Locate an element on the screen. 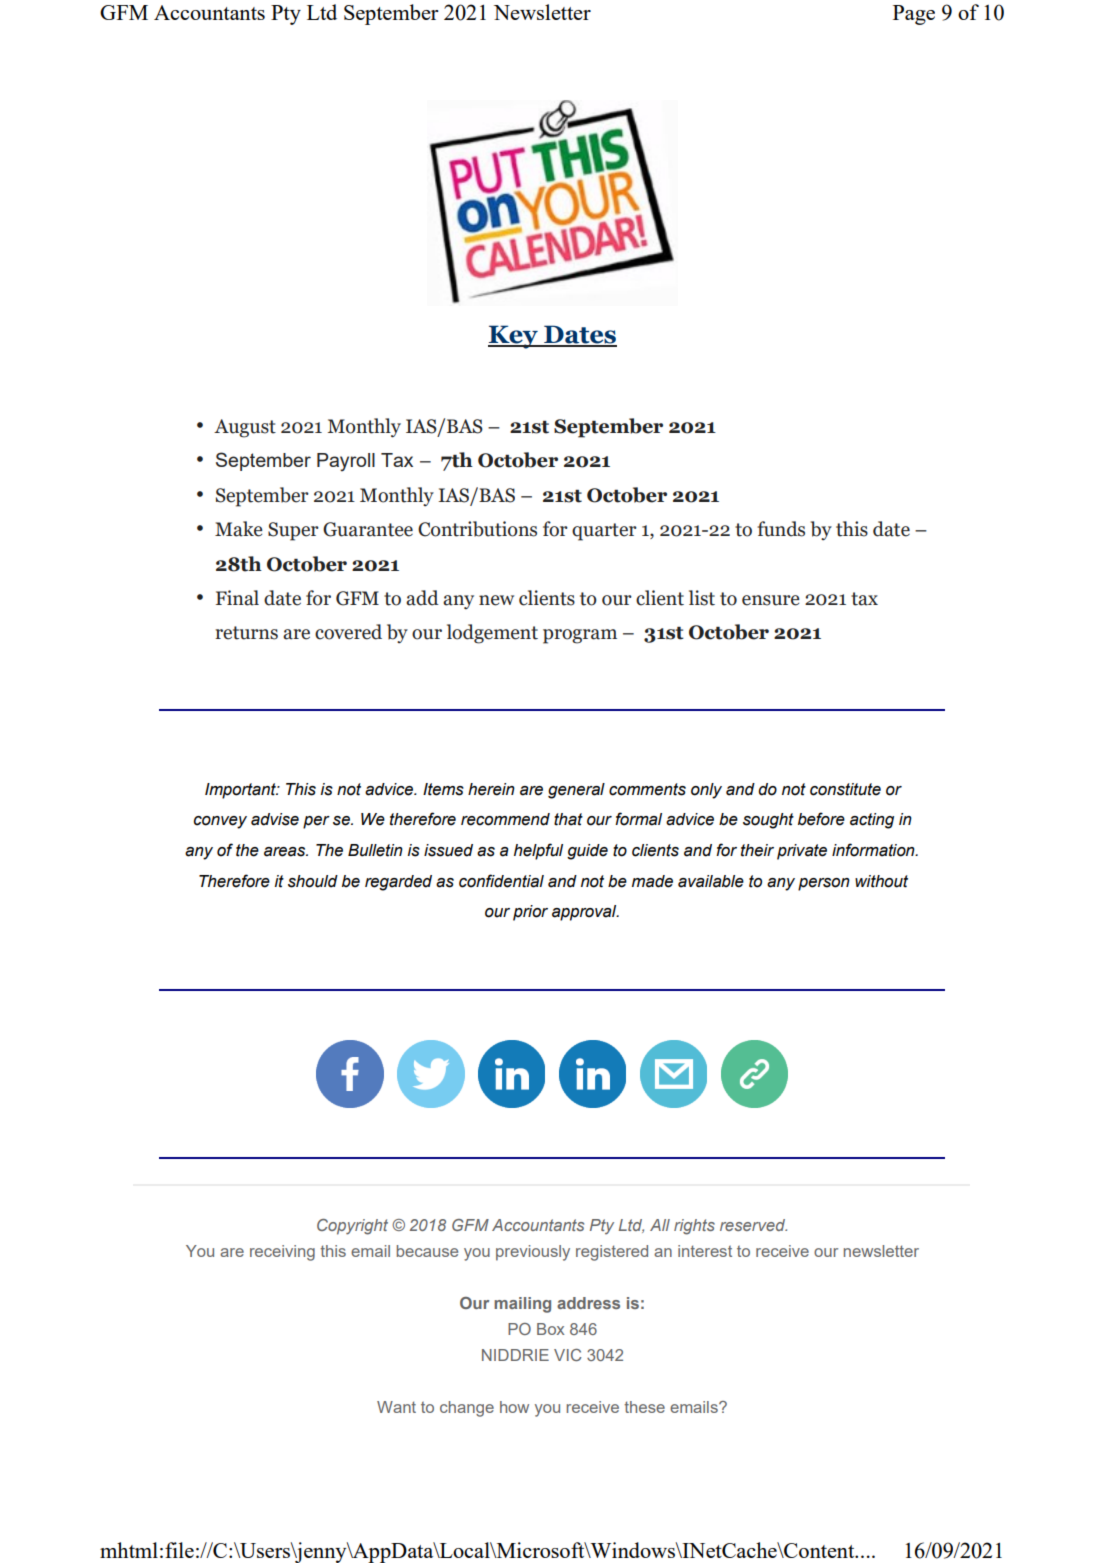 The width and height of the screenshot is (1105, 1563). ensure is located at coordinates (771, 600).
